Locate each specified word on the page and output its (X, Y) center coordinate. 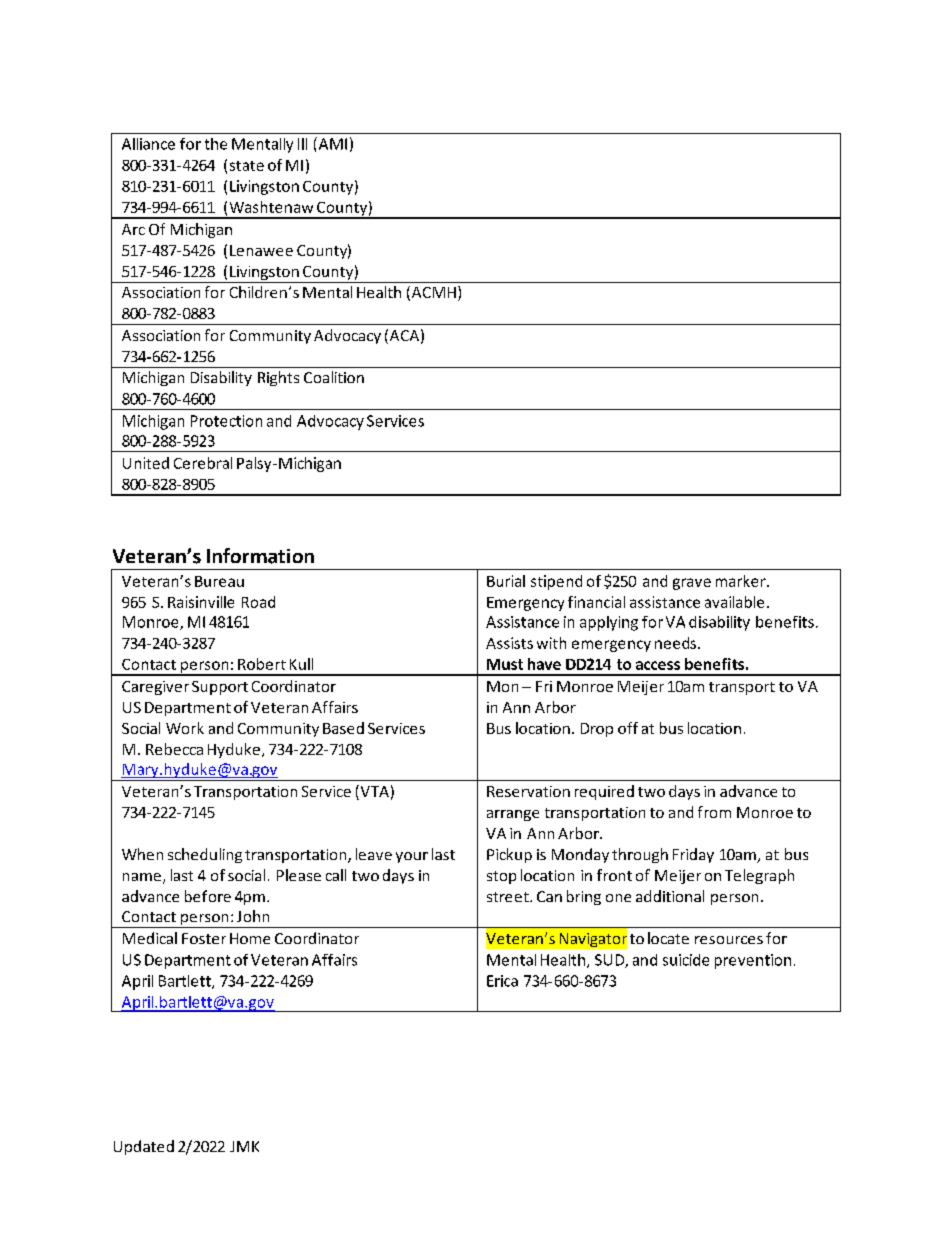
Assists (509, 643)
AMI (331, 143)
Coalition (334, 377)
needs (675, 643)
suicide (686, 960)
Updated (144, 1147)
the (216, 144)
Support (220, 688)
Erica (502, 981)
